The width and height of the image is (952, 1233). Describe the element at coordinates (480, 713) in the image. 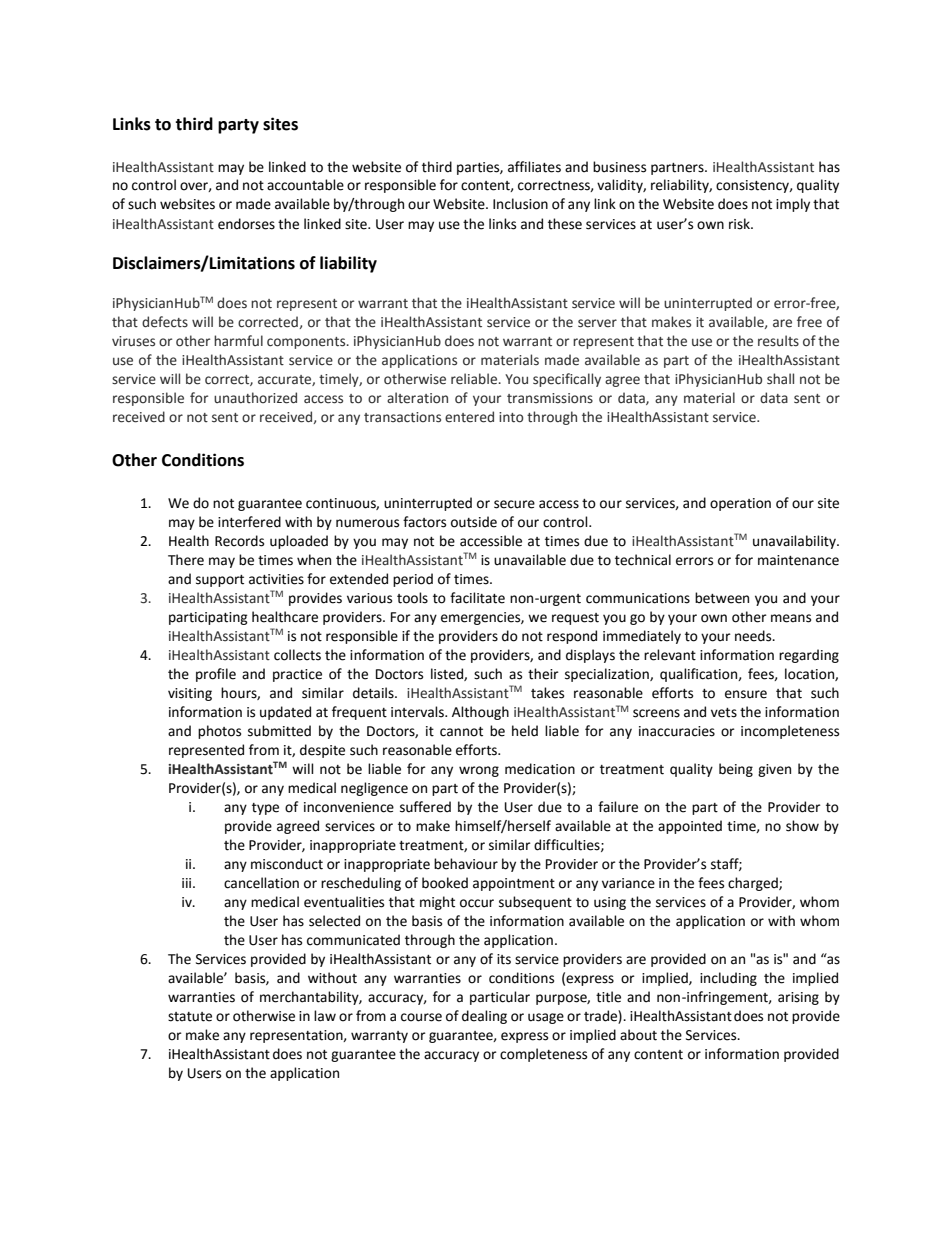

I see `Although` at that location.
